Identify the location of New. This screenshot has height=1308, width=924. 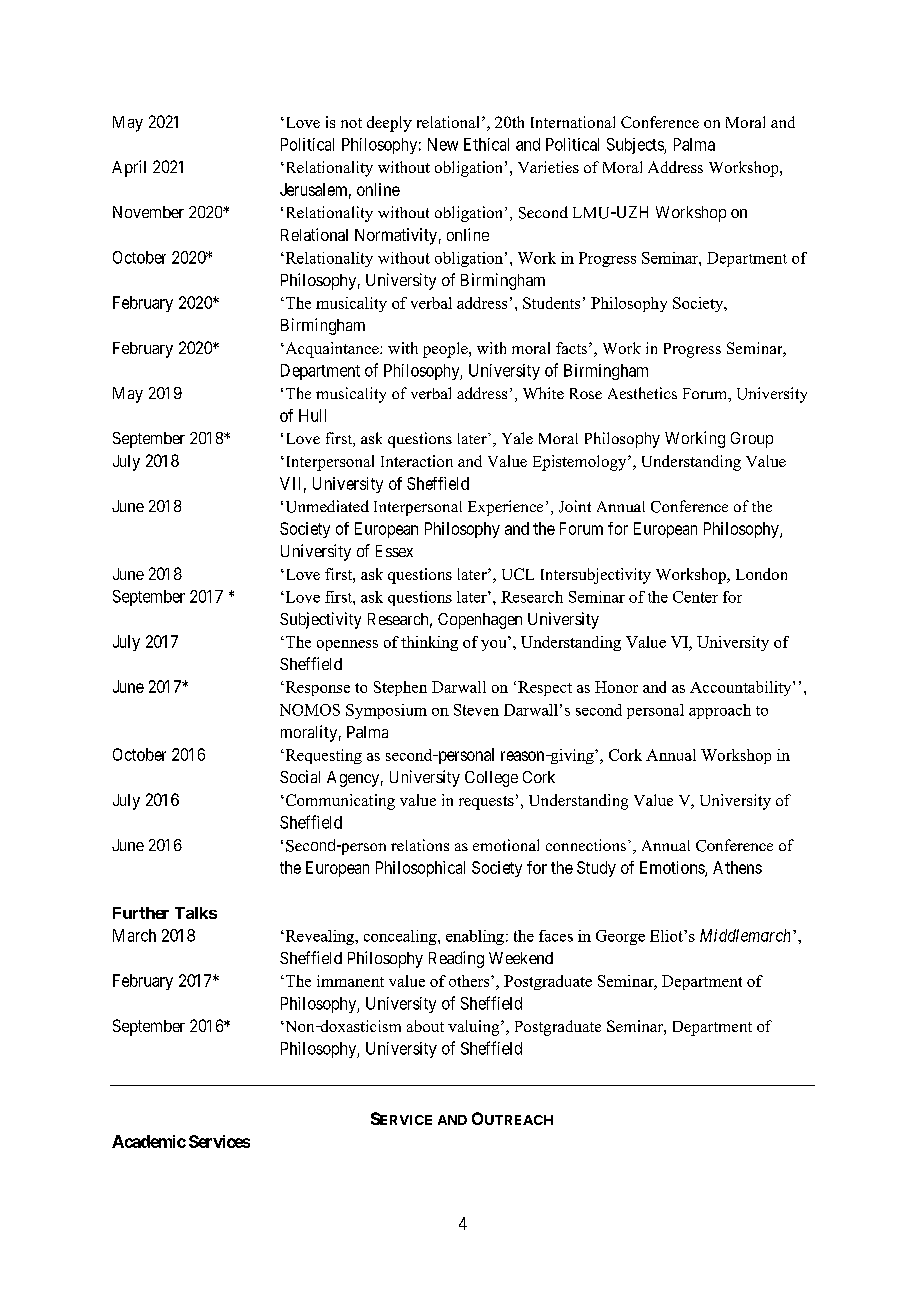
(443, 144).
